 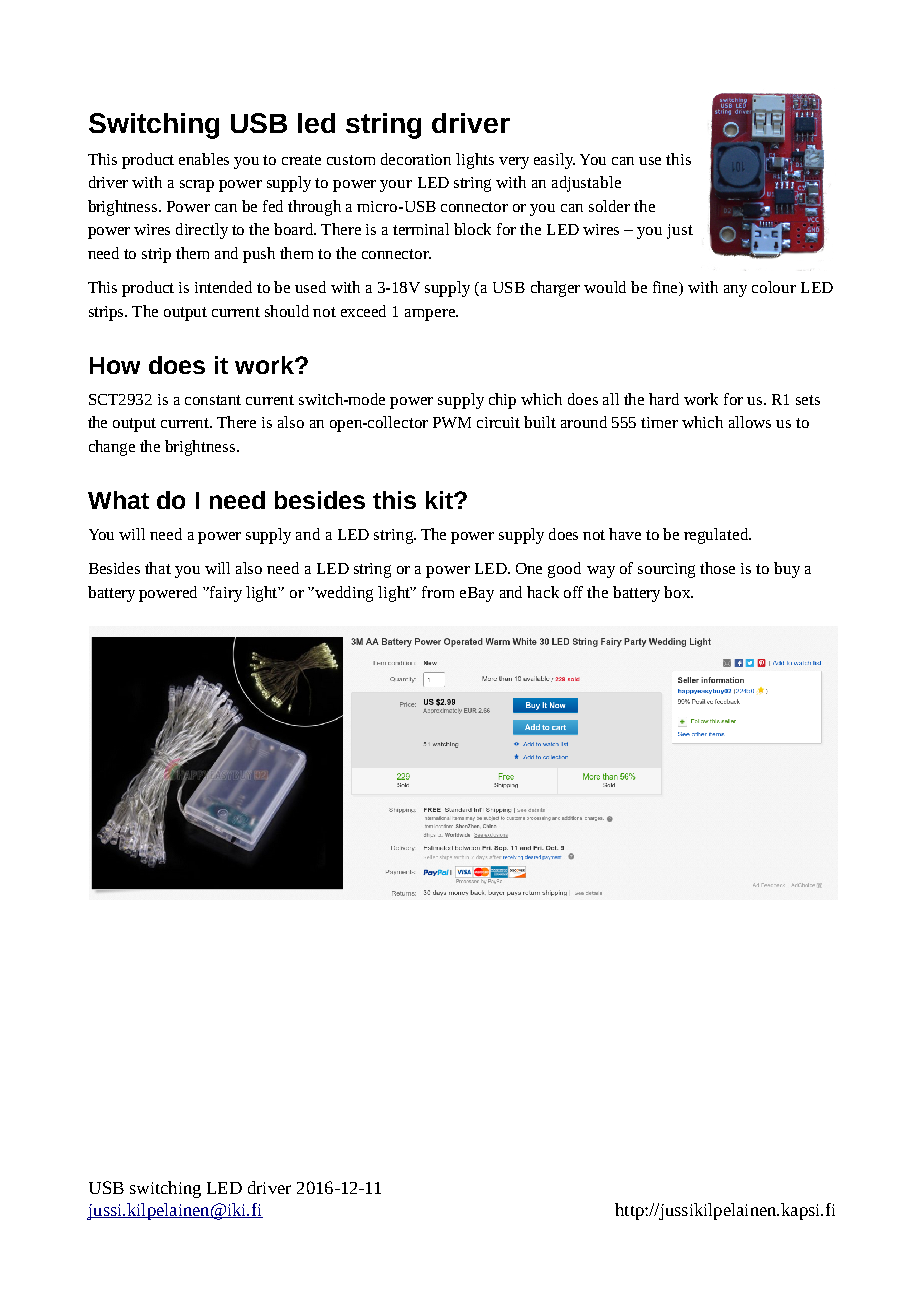 I want to click on hard, so click(x=664, y=399).
